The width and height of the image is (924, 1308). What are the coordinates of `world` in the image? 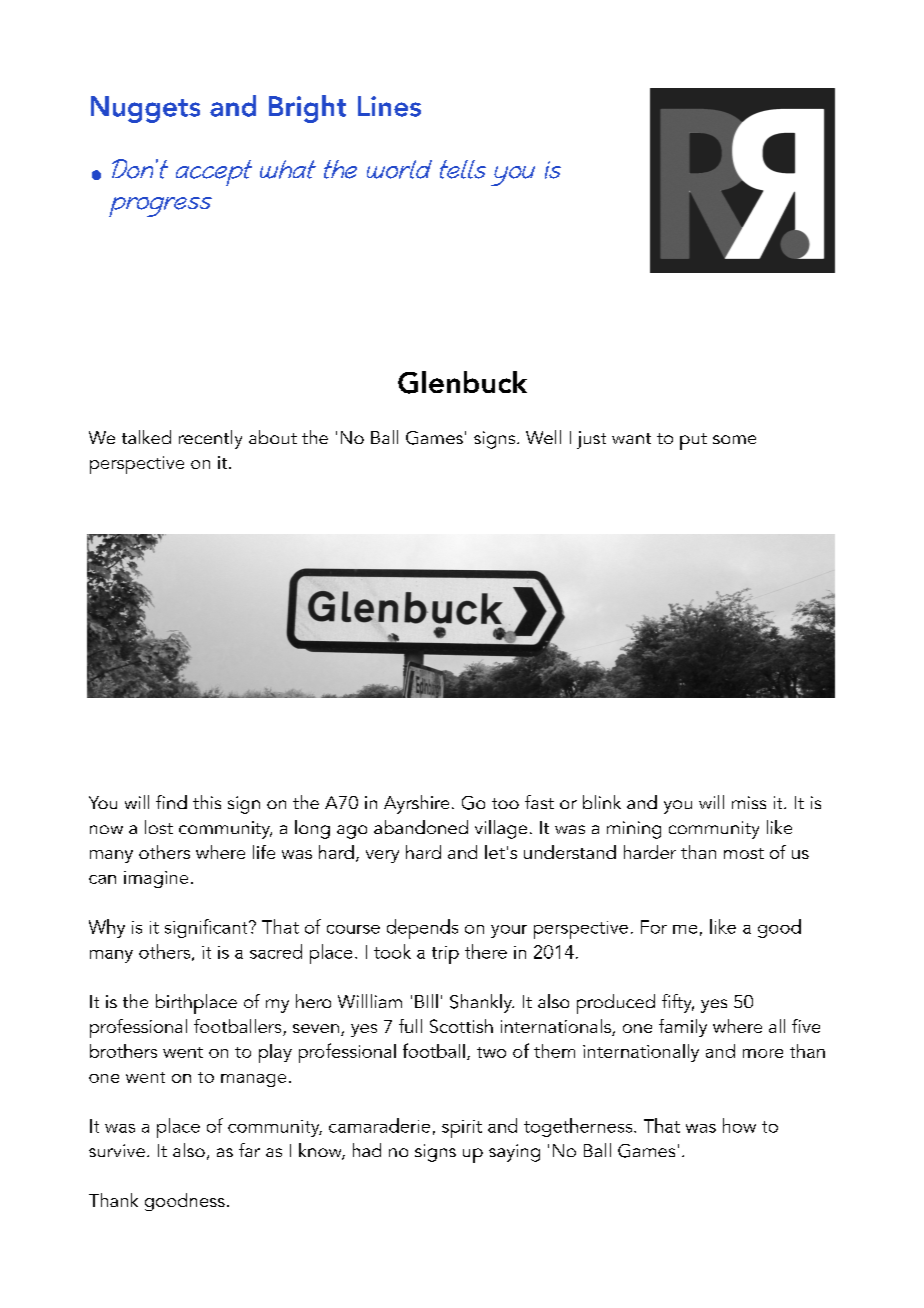 It's located at (399, 169).
